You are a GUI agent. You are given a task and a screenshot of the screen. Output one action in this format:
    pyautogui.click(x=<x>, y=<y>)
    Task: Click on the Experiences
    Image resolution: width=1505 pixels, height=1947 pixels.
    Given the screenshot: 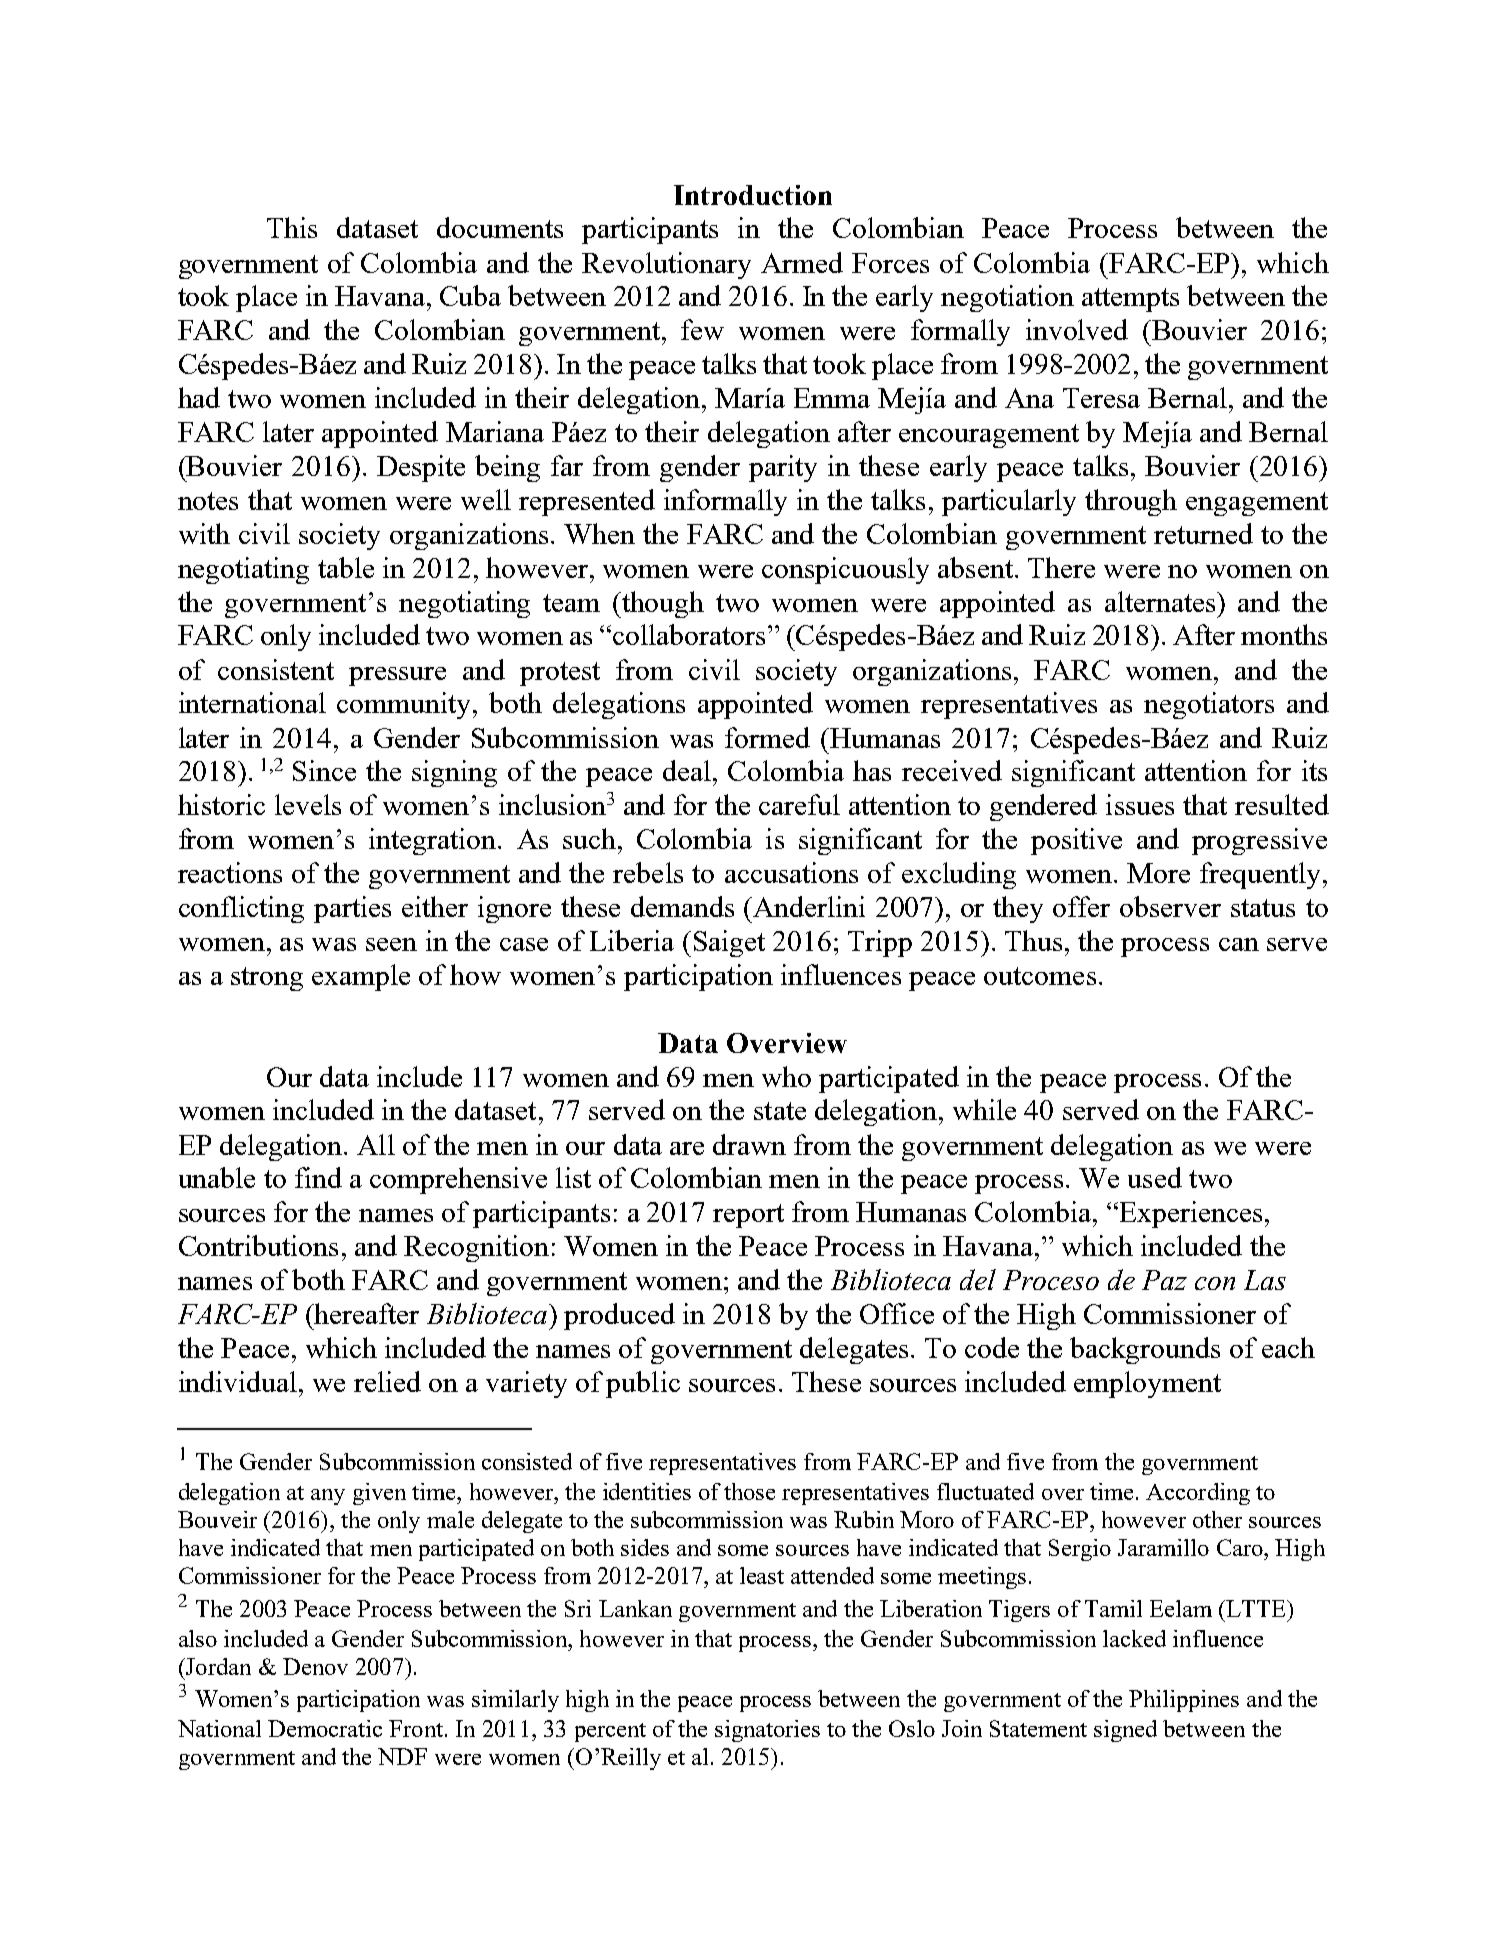 What is the action you would take?
    pyautogui.click(x=1189, y=1214)
